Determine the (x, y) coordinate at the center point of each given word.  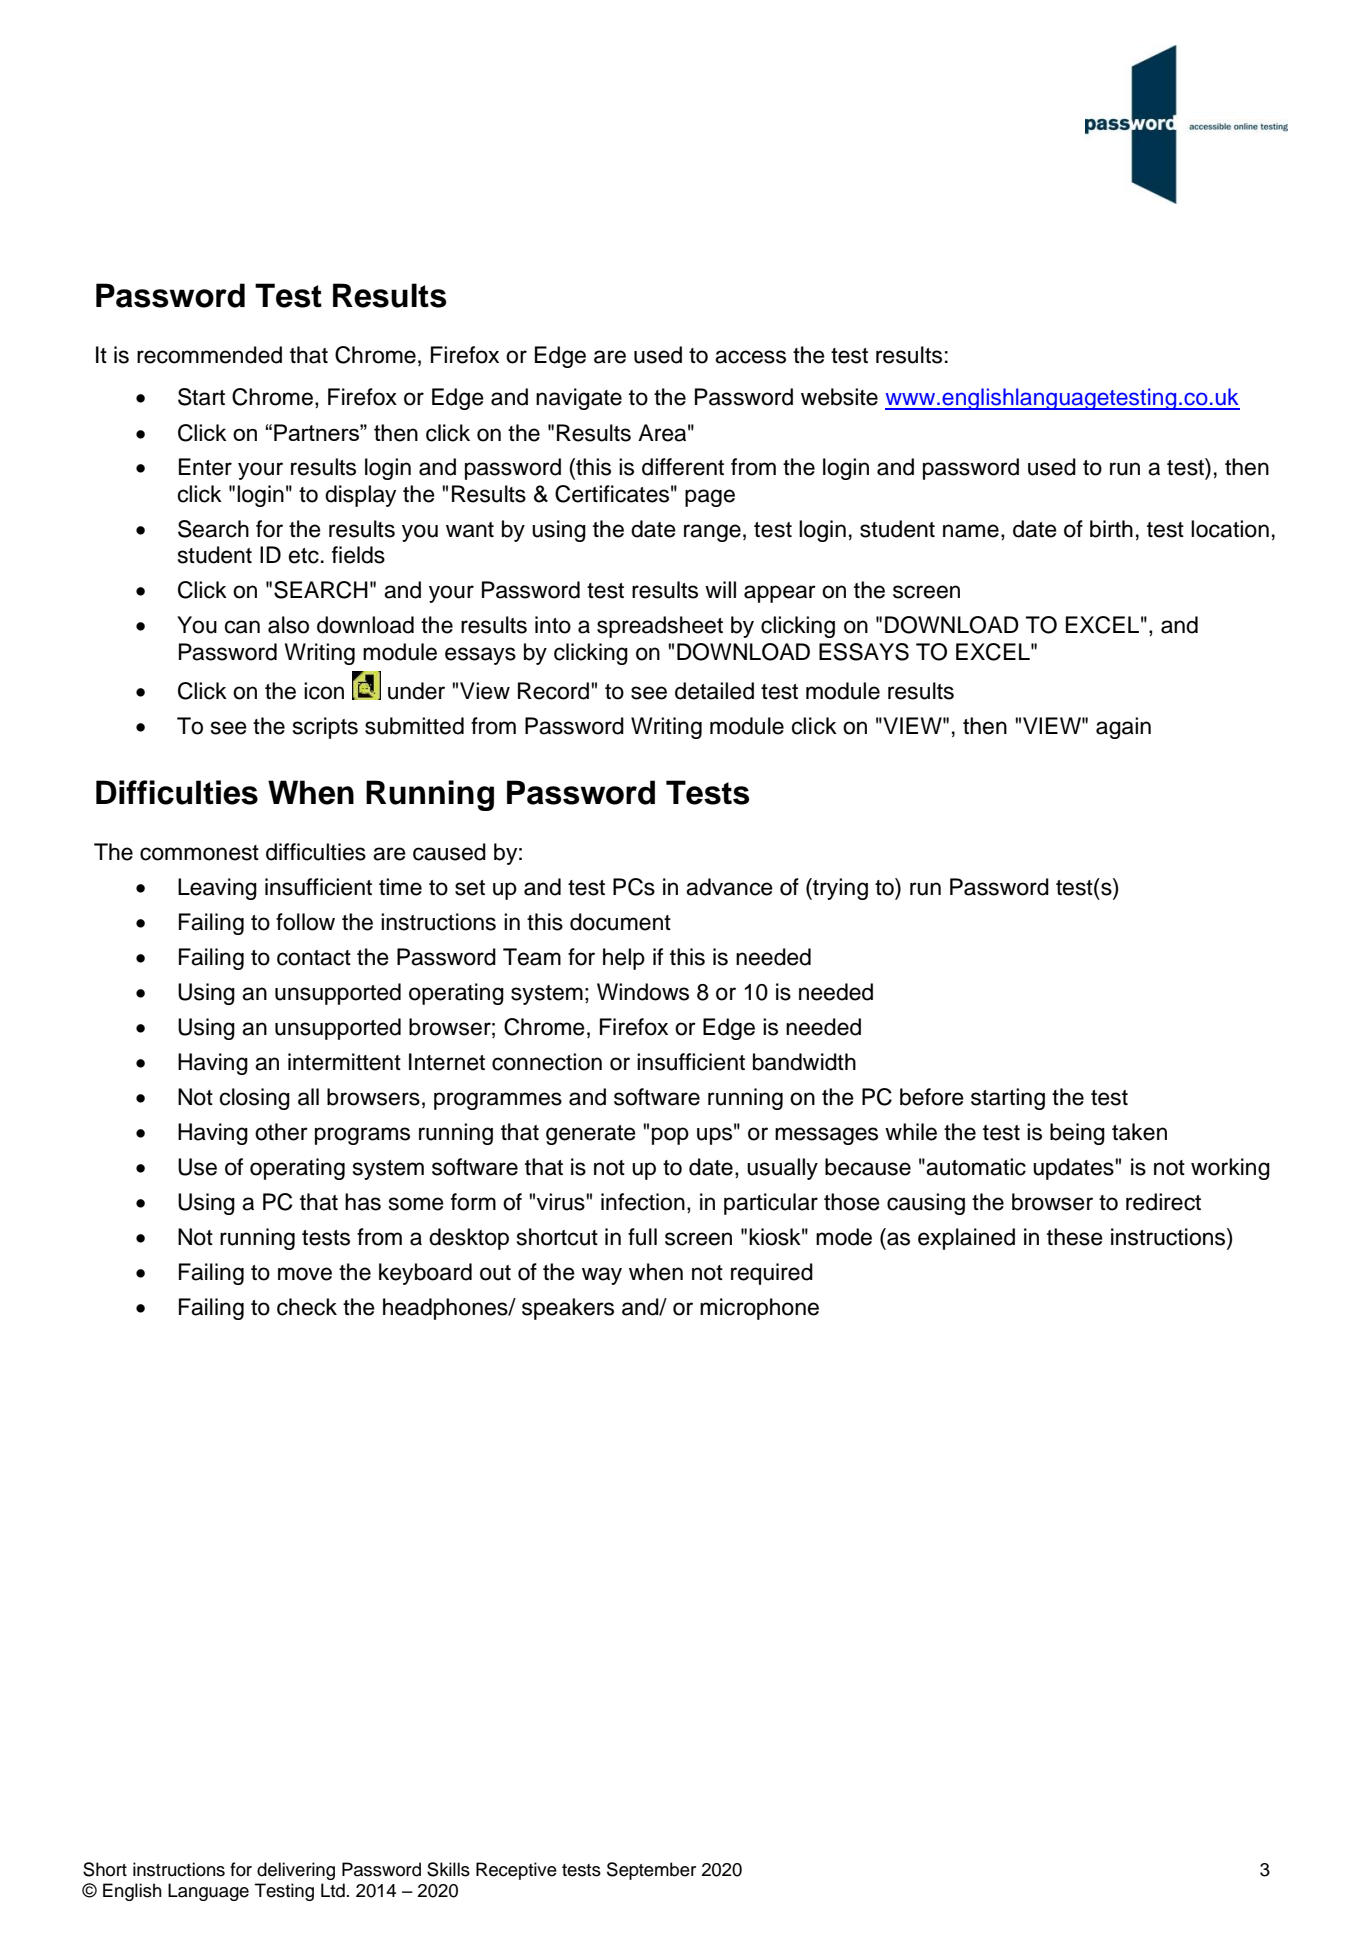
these (1075, 1237)
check (307, 1307)
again (1123, 728)
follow (305, 922)
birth (1111, 529)
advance (729, 887)
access (750, 357)
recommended (209, 355)
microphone (759, 1309)
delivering (296, 1871)
